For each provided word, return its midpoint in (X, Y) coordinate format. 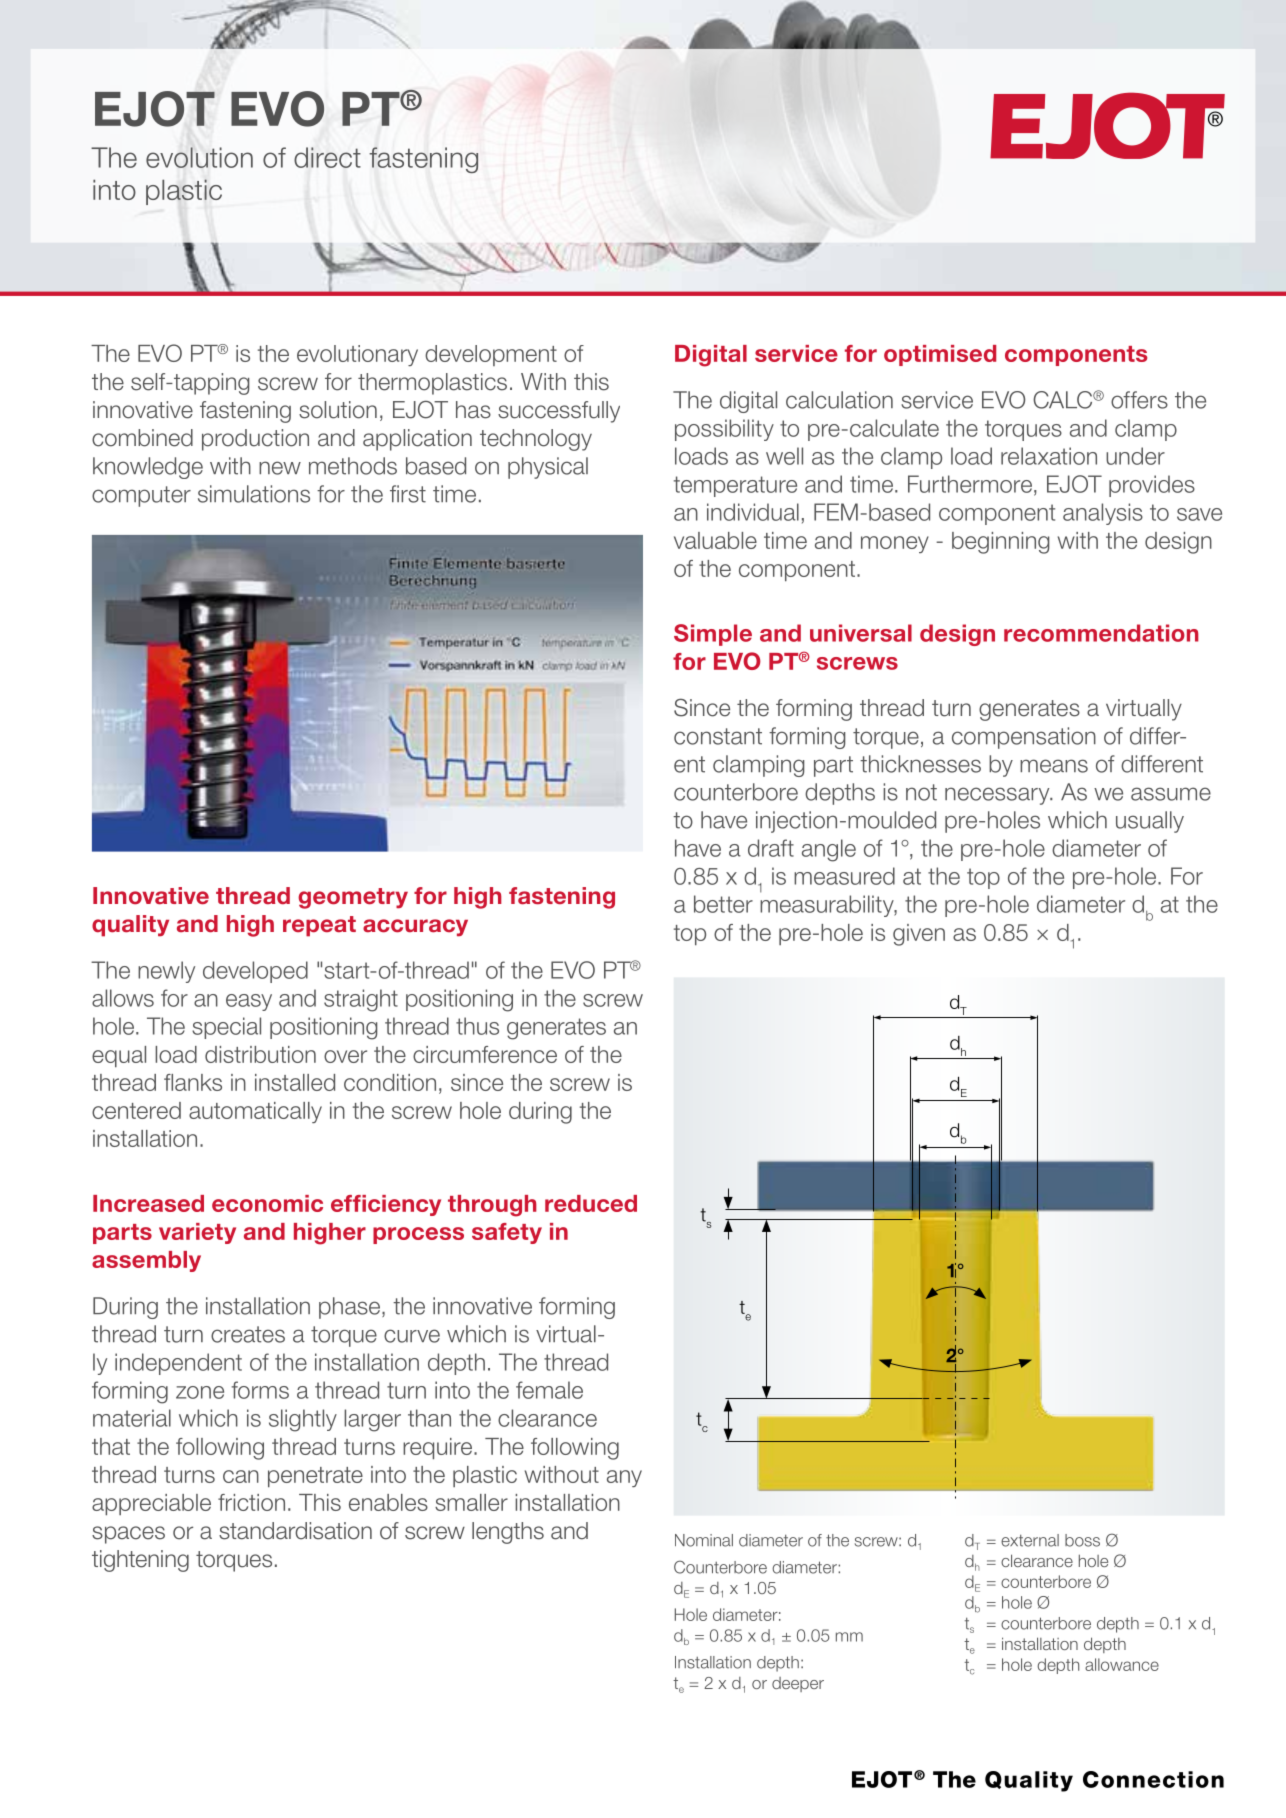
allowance (1122, 1664)
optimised (940, 355)
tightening (140, 1561)
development (491, 355)
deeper (798, 1684)
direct (327, 157)
